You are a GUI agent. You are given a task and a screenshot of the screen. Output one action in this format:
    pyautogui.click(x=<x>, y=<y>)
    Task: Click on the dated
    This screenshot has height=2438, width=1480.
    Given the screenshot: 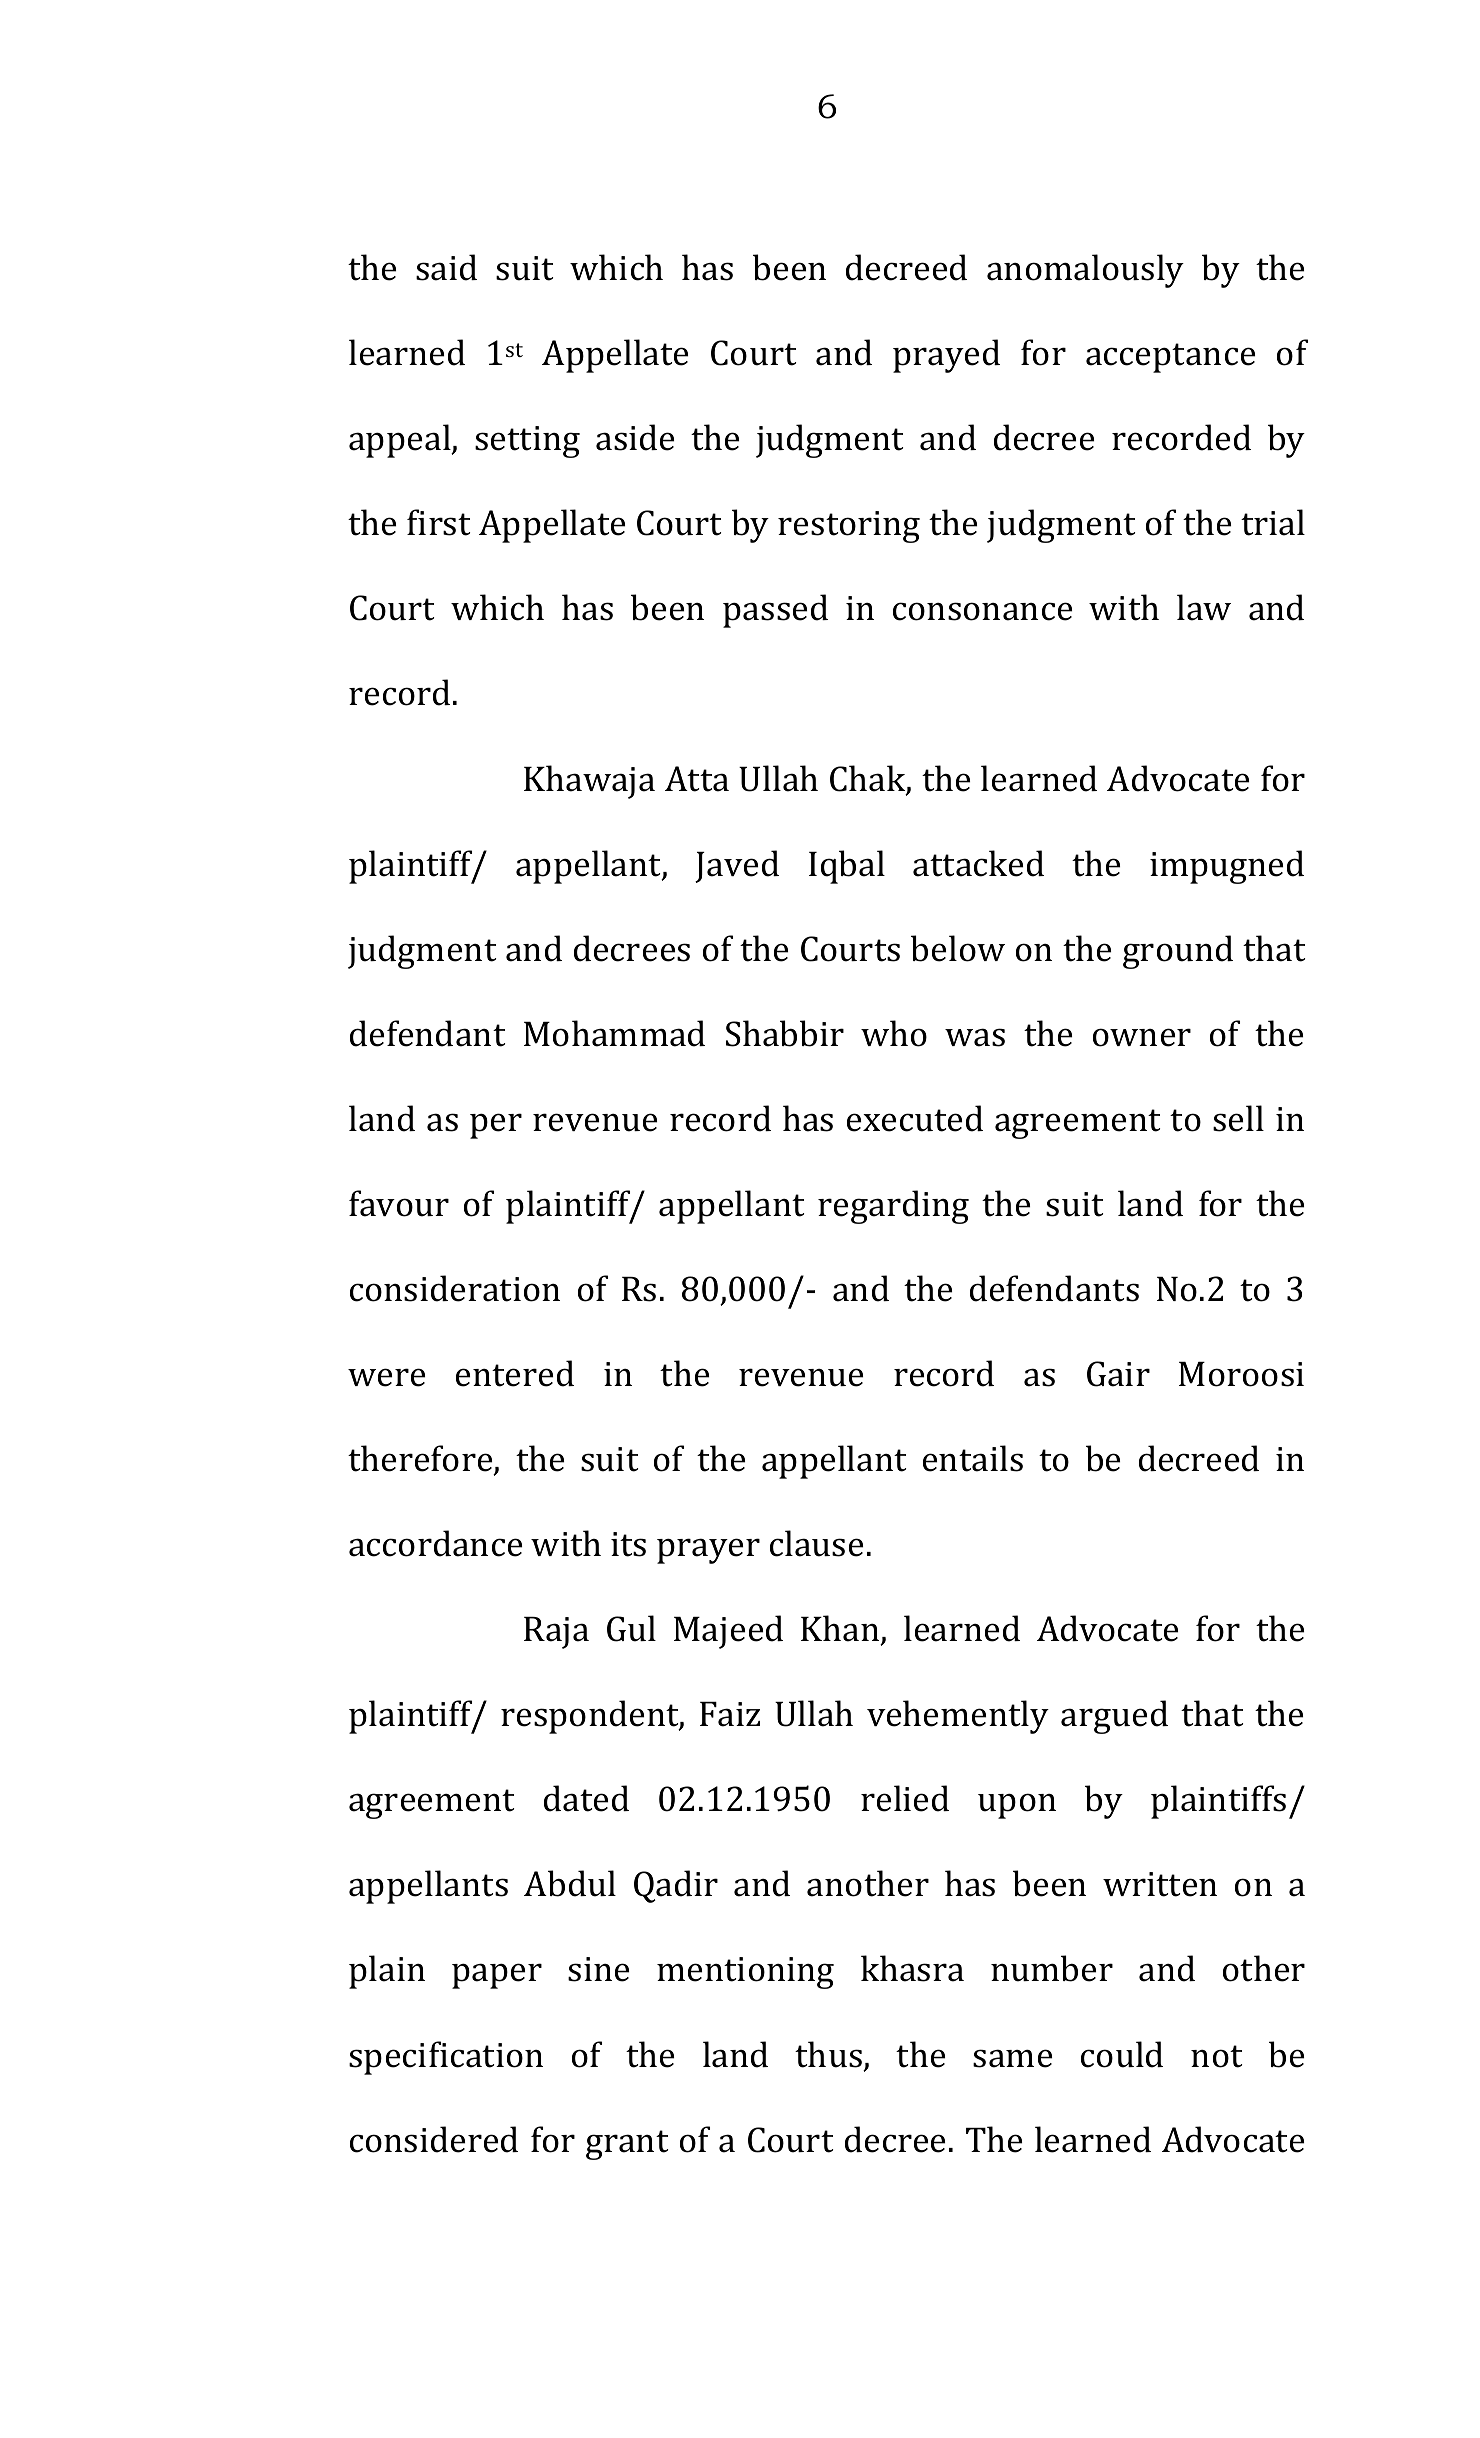 What is the action you would take?
    pyautogui.click(x=586, y=1798)
